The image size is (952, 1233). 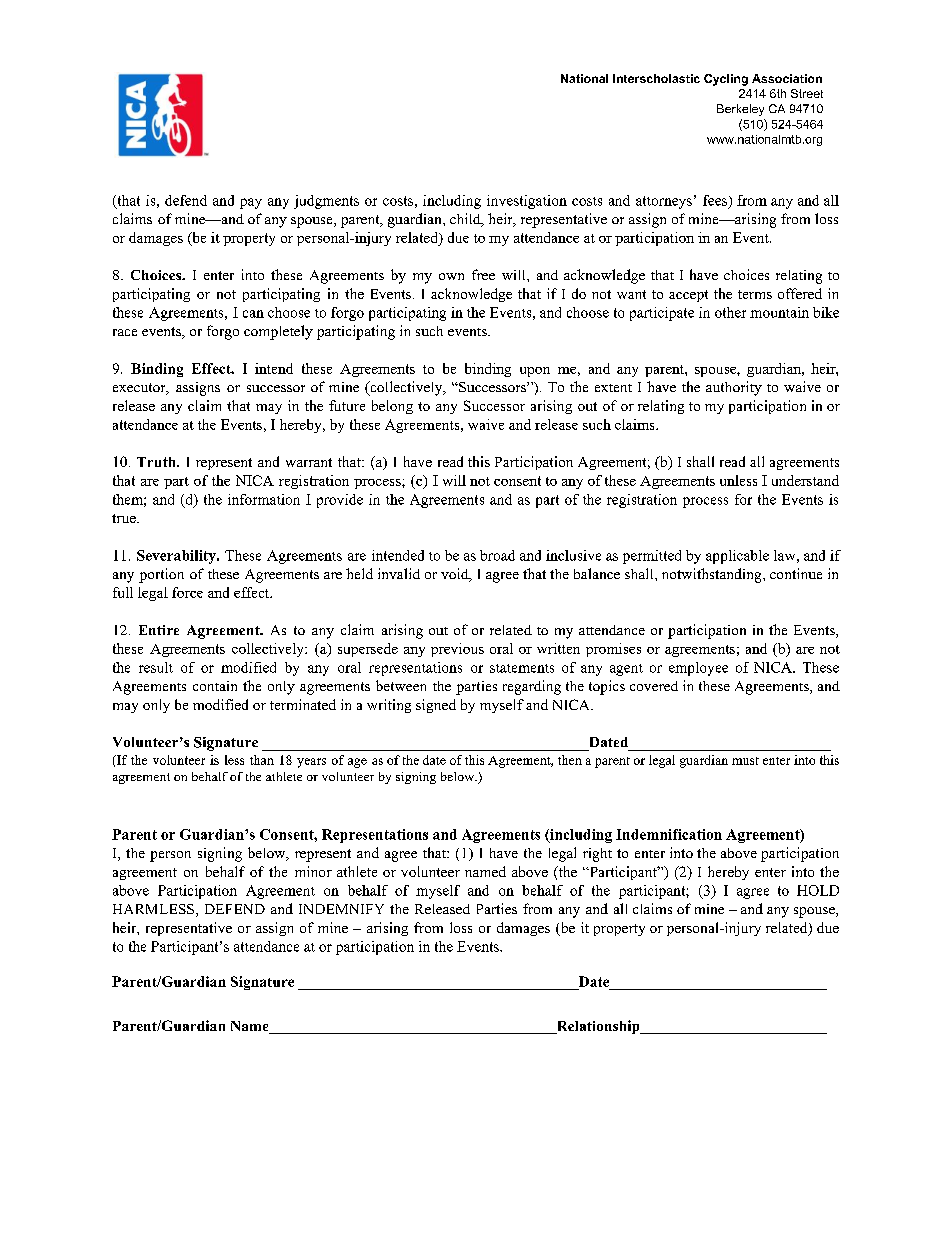 What do you see at coordinates (740, 110) in the screenshot?
I see `Berkeley` at bounding box center [740, 110].
